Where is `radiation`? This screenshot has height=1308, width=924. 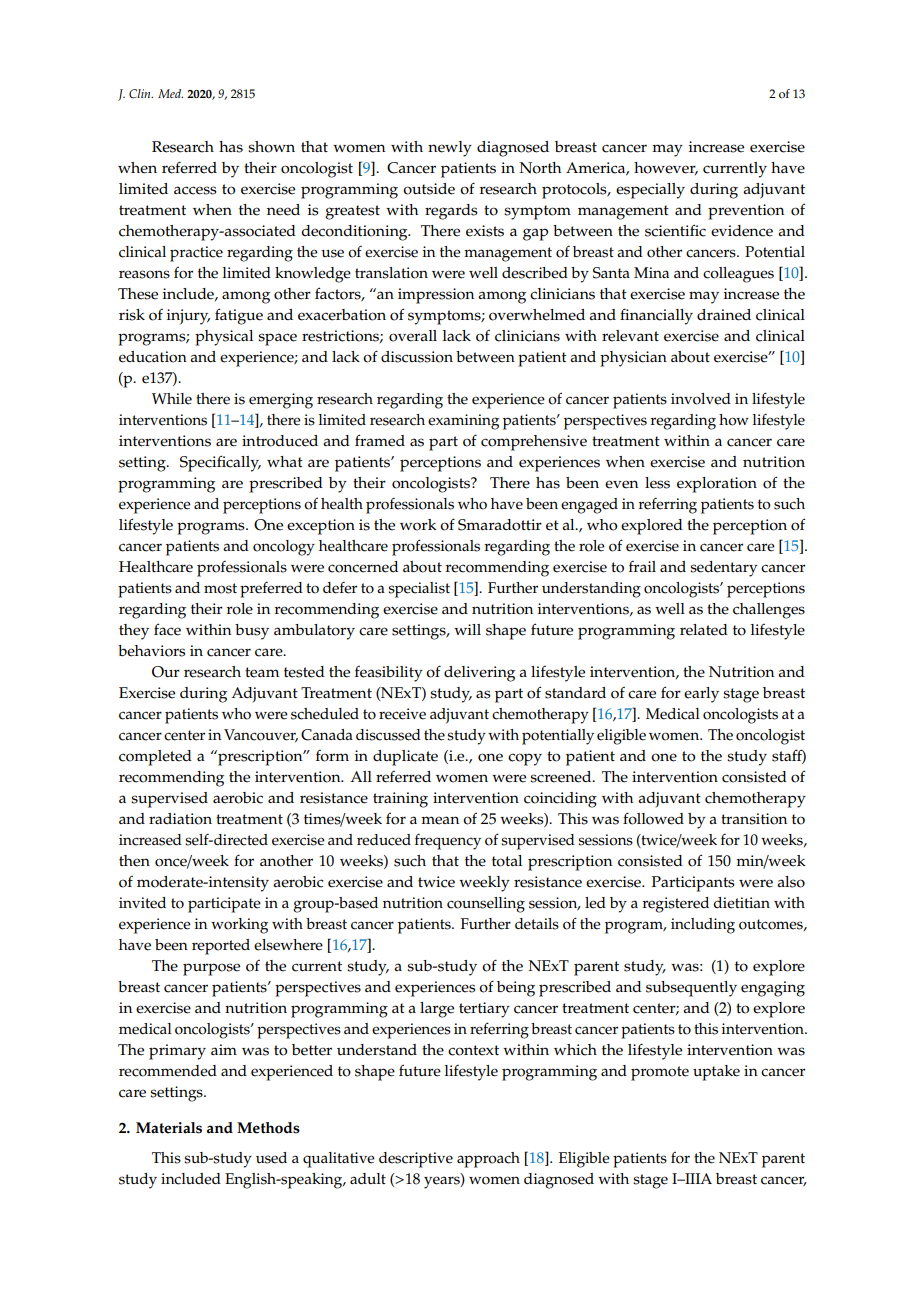
radiation is located at coordinates (180, 819).
